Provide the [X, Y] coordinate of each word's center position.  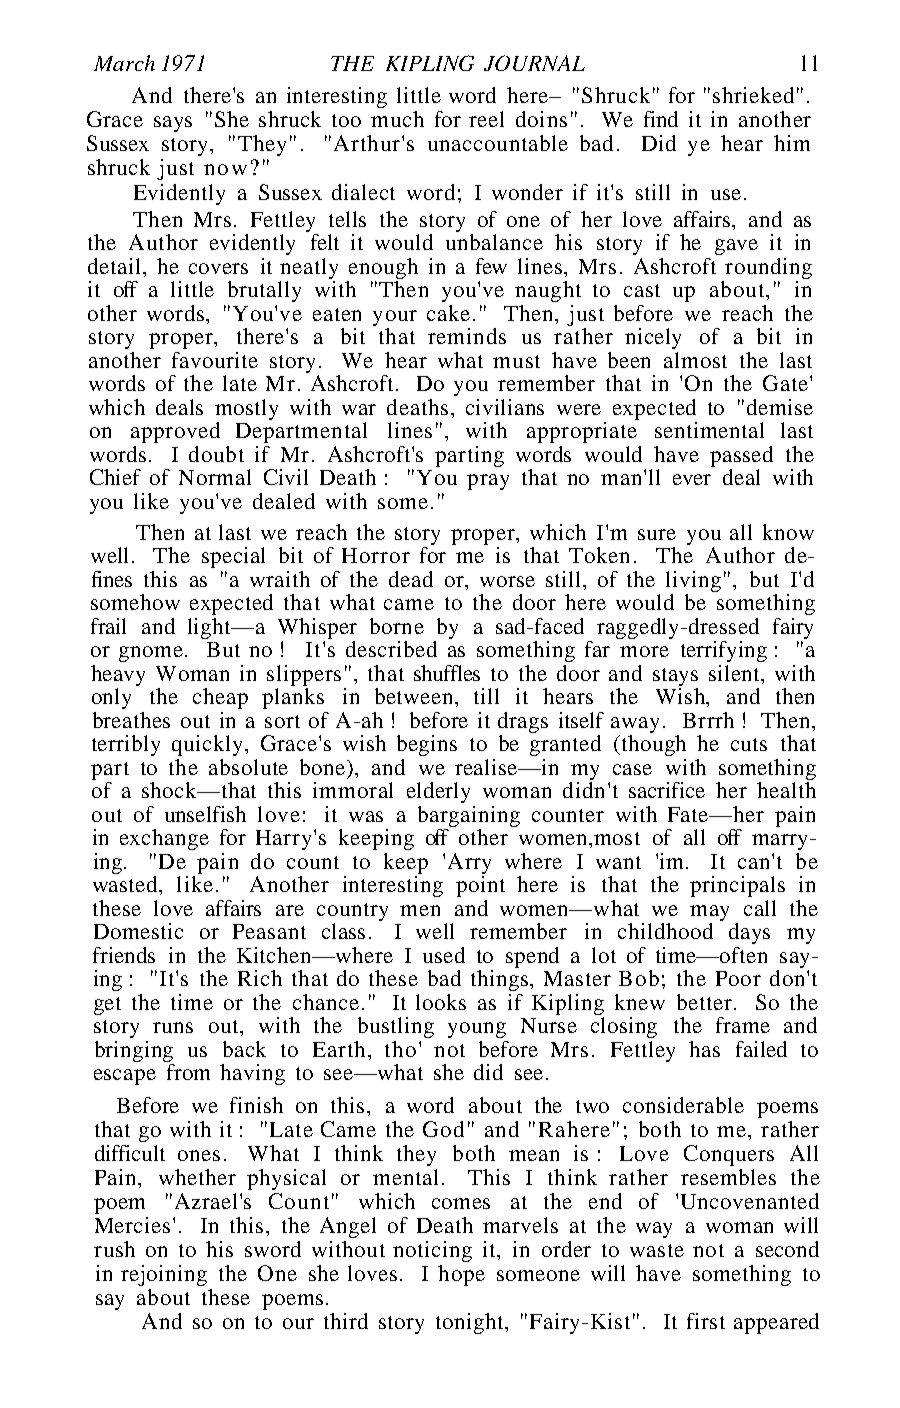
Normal [215, 477]
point [480, 886]
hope [461, 1275]
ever [692, 479]
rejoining [164, 1275]
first [706, 1321]
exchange [164, 839]
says [173, 124]
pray [488, 482]
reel [486, 119]
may [709, 913]
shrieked [753, 95]
